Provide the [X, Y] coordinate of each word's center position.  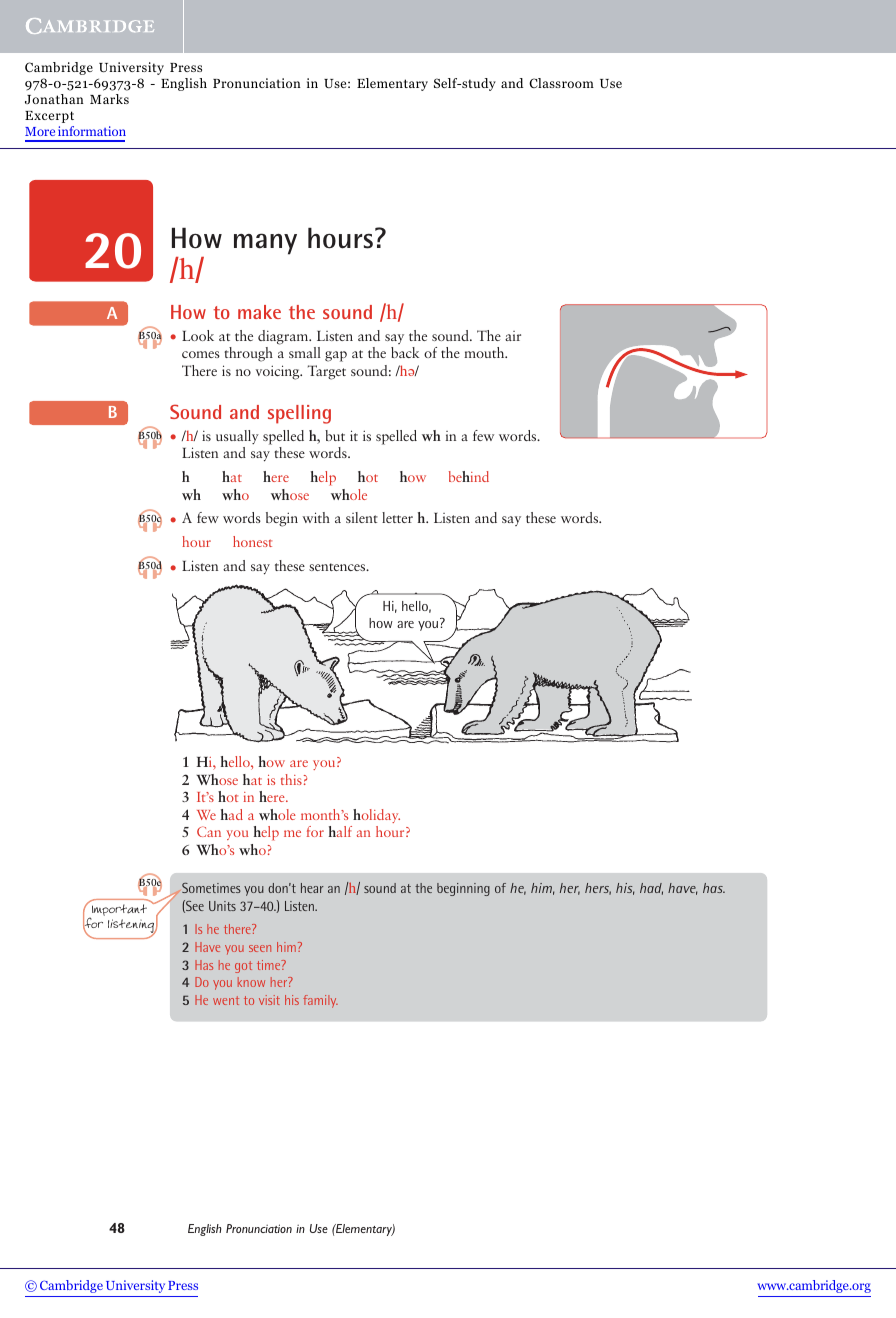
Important [118, 911]
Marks [109, 99]
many [265, 244]
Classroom [561, 83]
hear [312, 888]
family [320, 1001]
